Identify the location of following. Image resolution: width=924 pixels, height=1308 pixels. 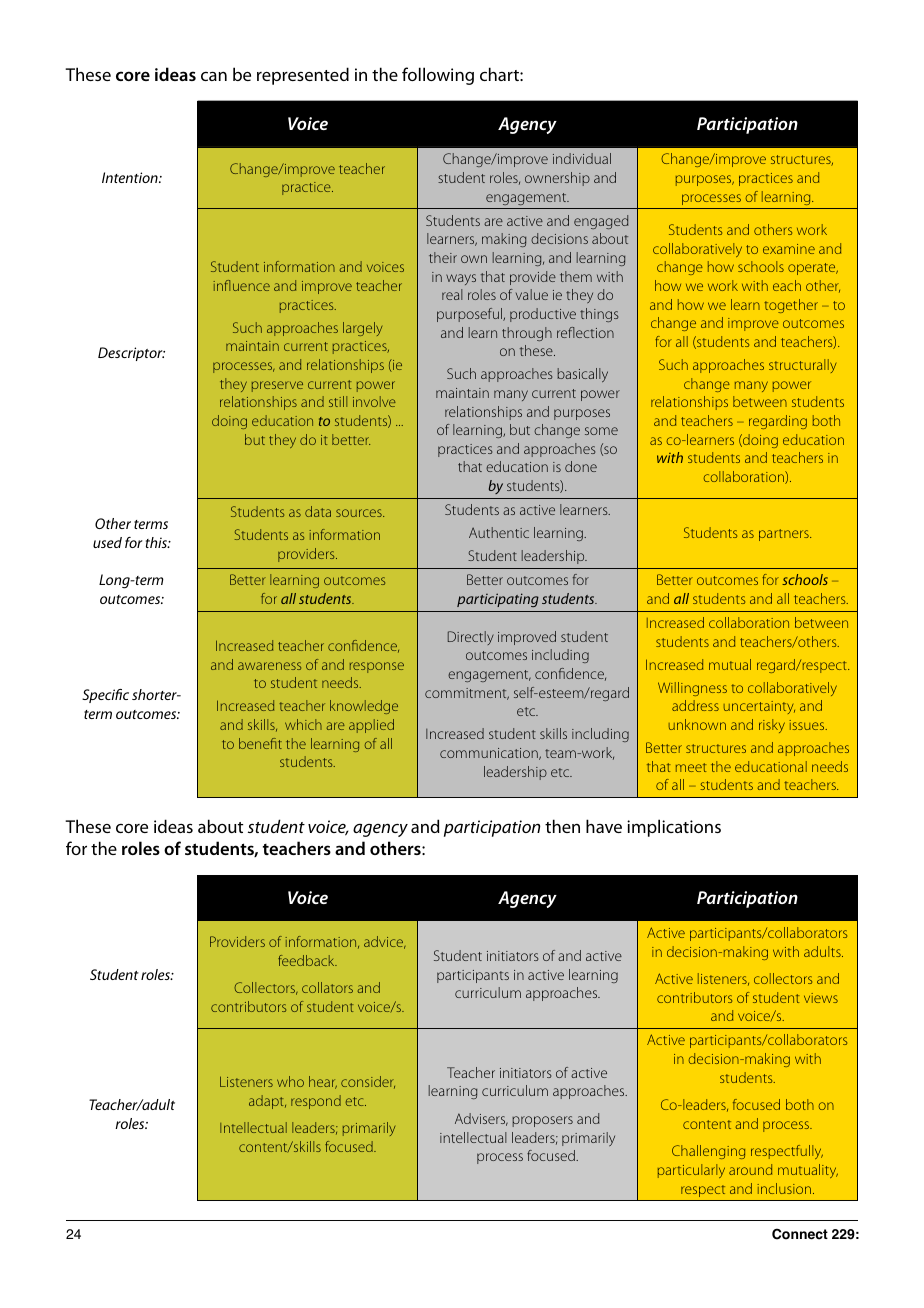
(438, 76).
